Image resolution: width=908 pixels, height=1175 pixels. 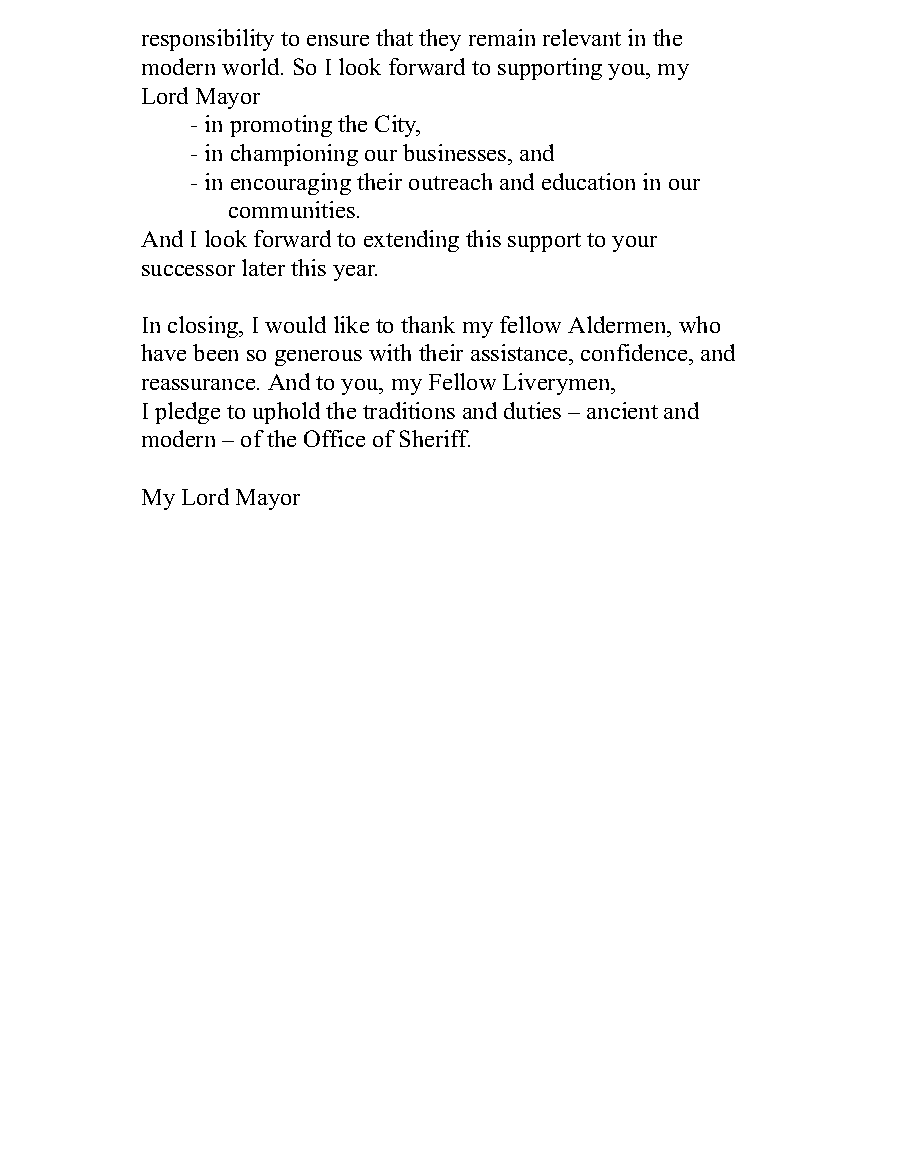 I want to click on they, so click(x=440, y=40).
